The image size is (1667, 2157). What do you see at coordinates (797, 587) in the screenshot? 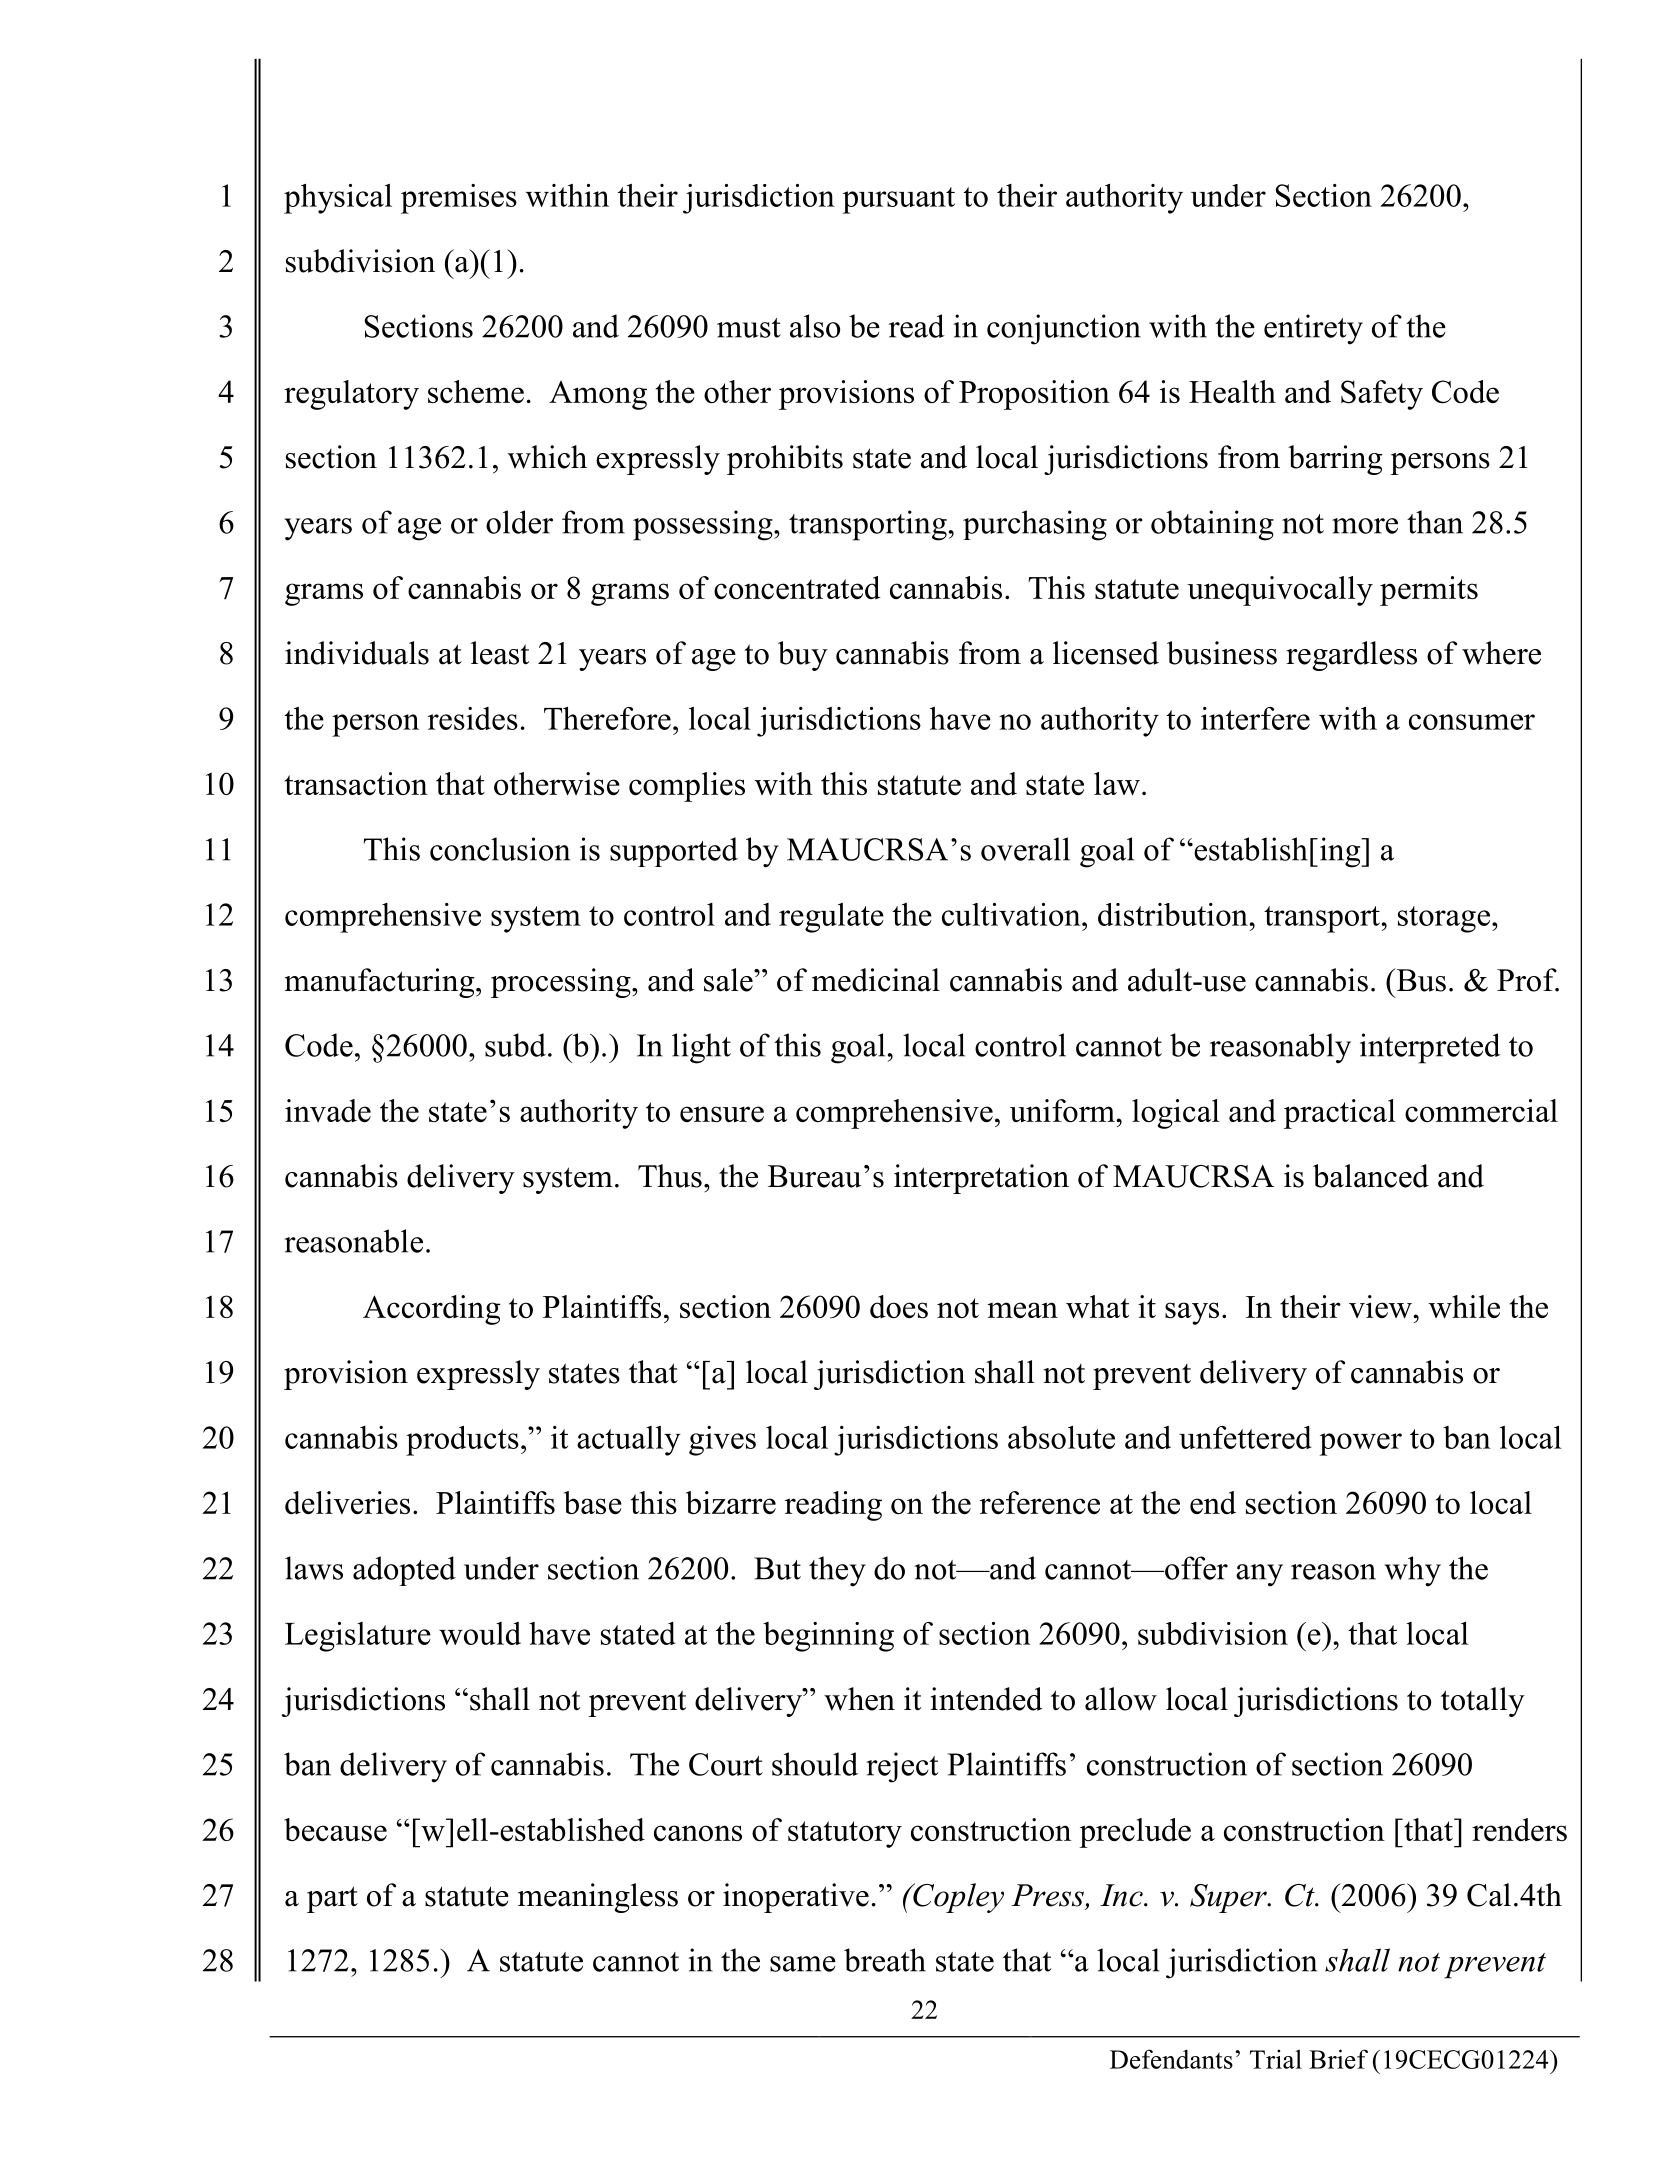
I see `concentrated` at bounding box center [797, 587].
